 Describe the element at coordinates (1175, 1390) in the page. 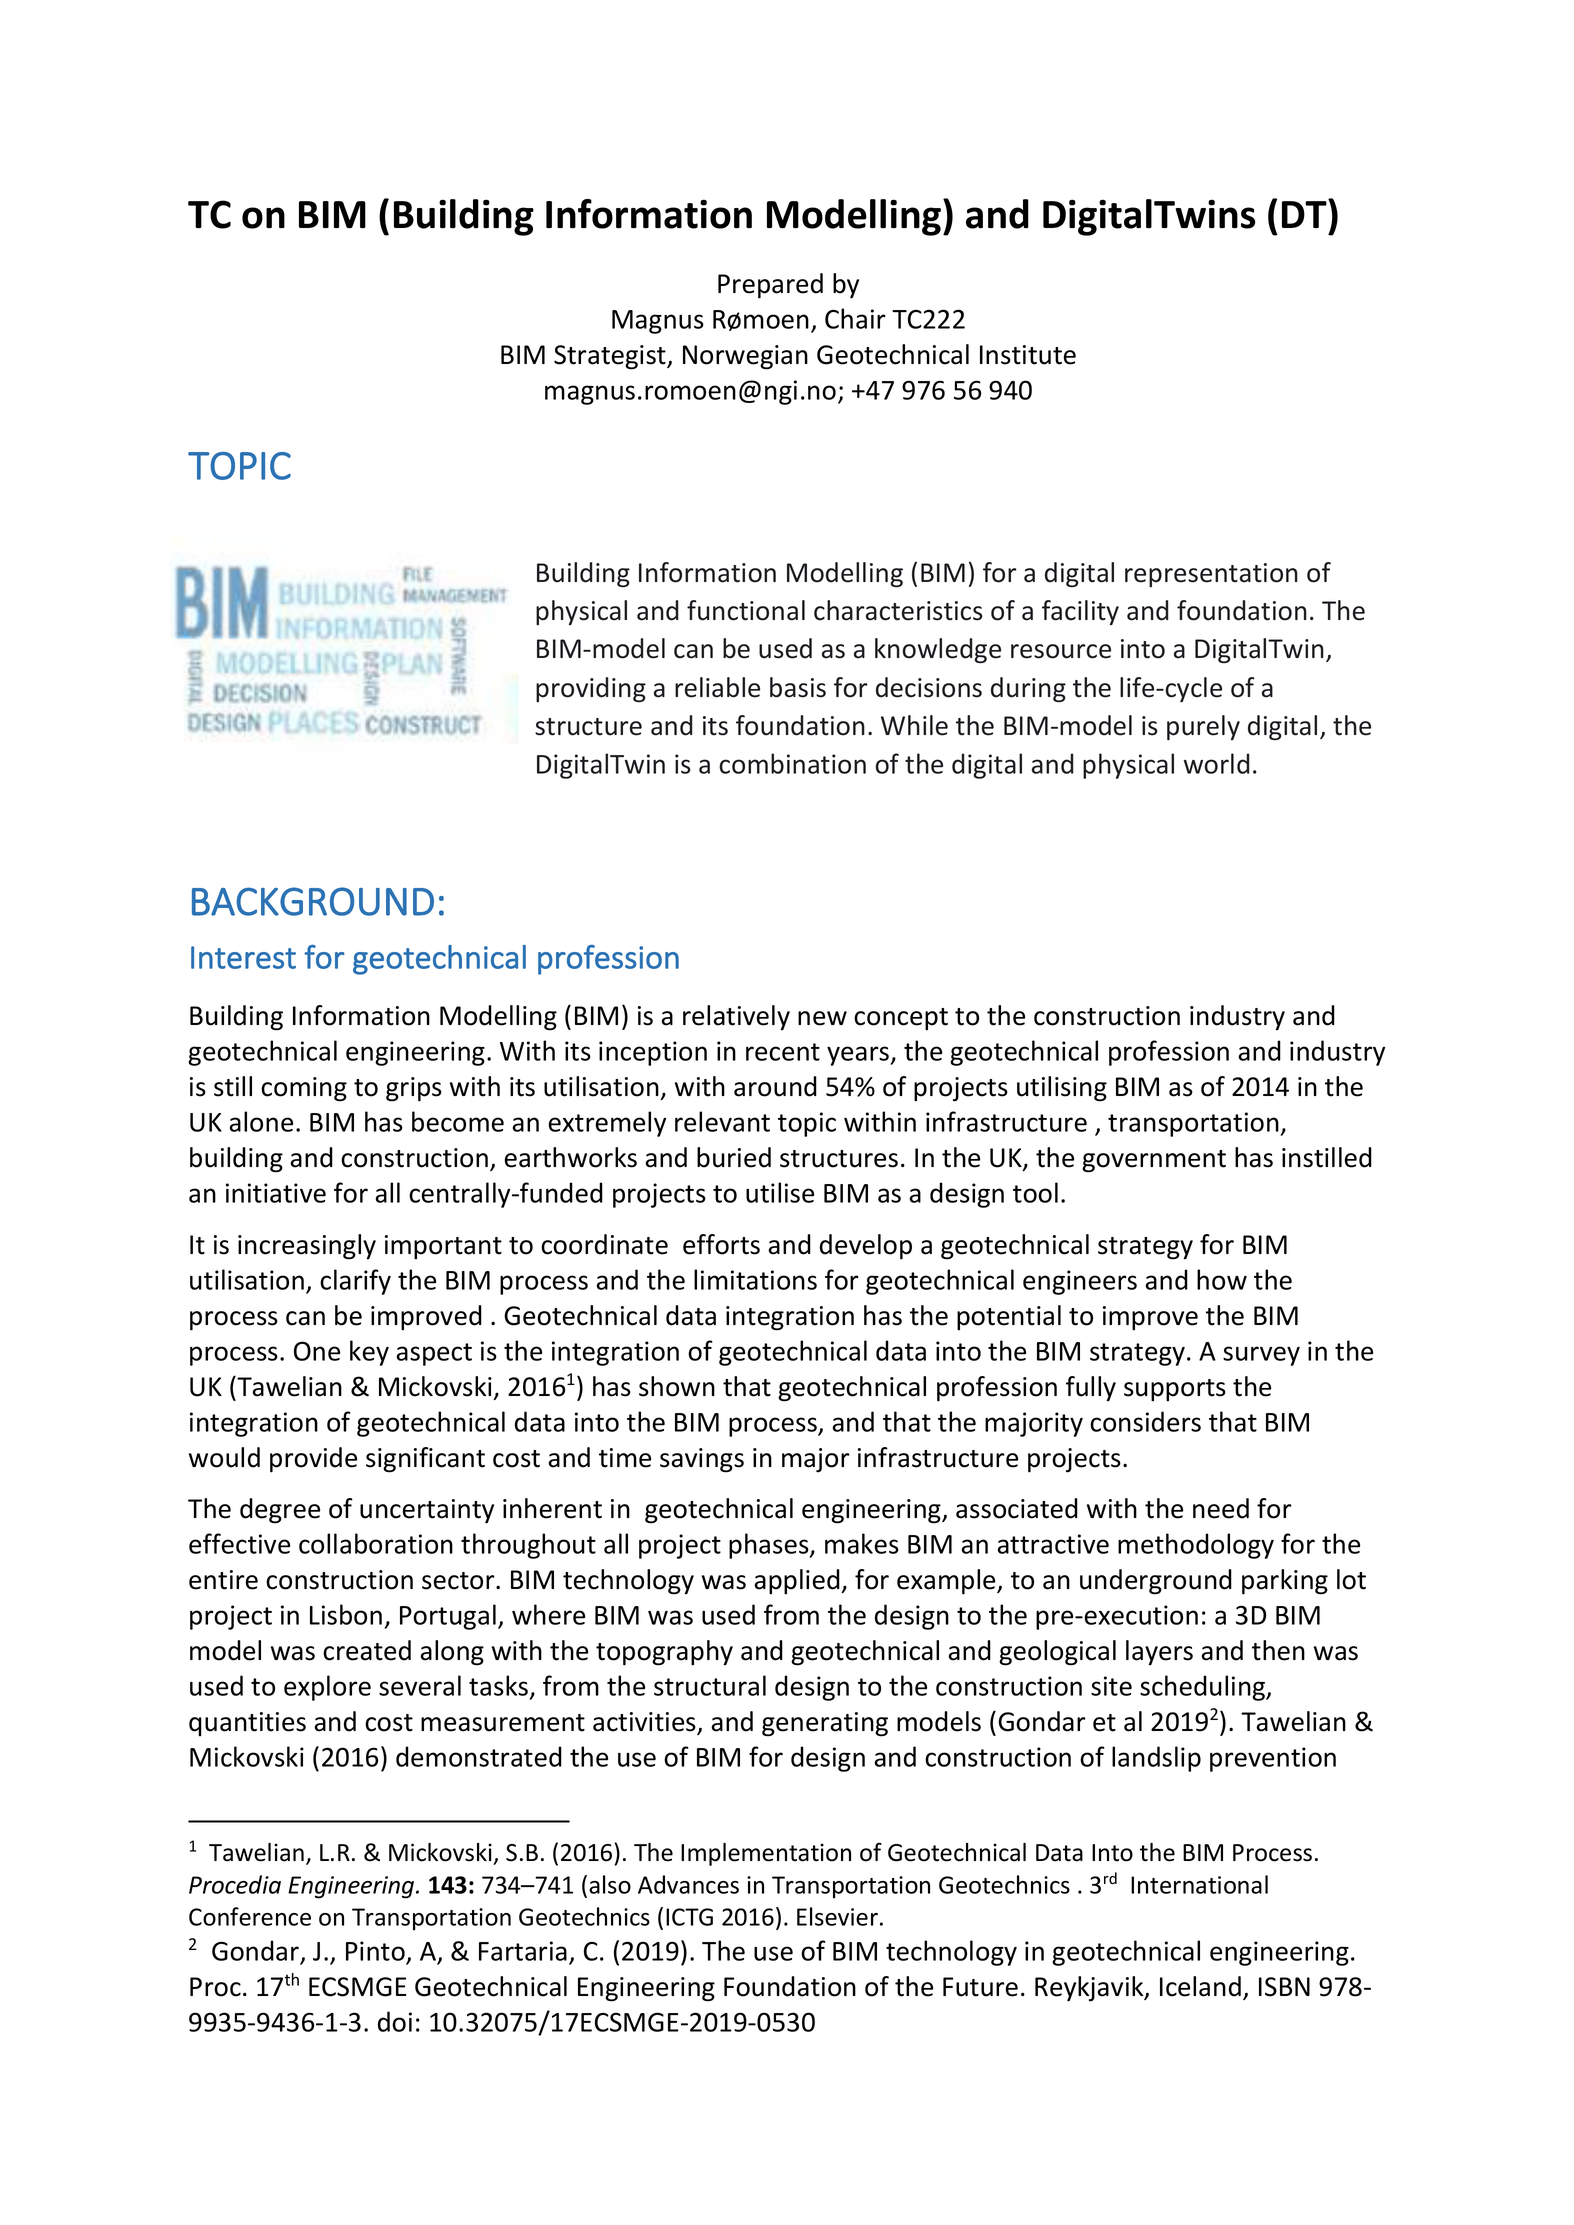

I see `supports` at that location.
